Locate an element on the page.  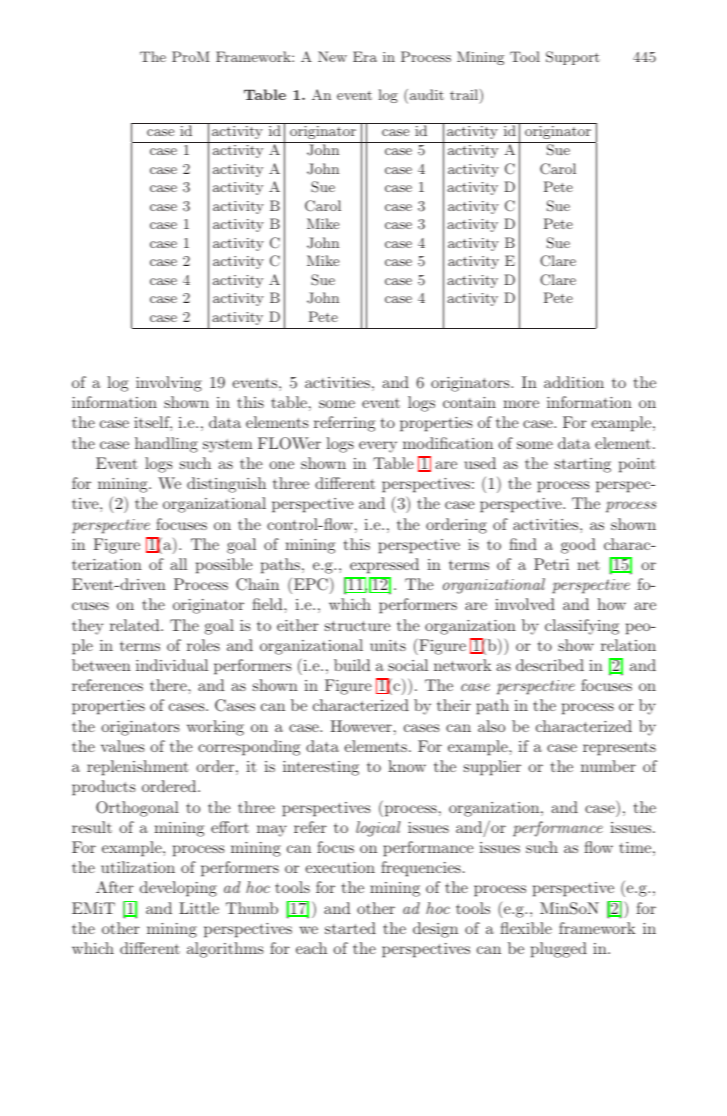
New is located at coordinates (332, 56).
